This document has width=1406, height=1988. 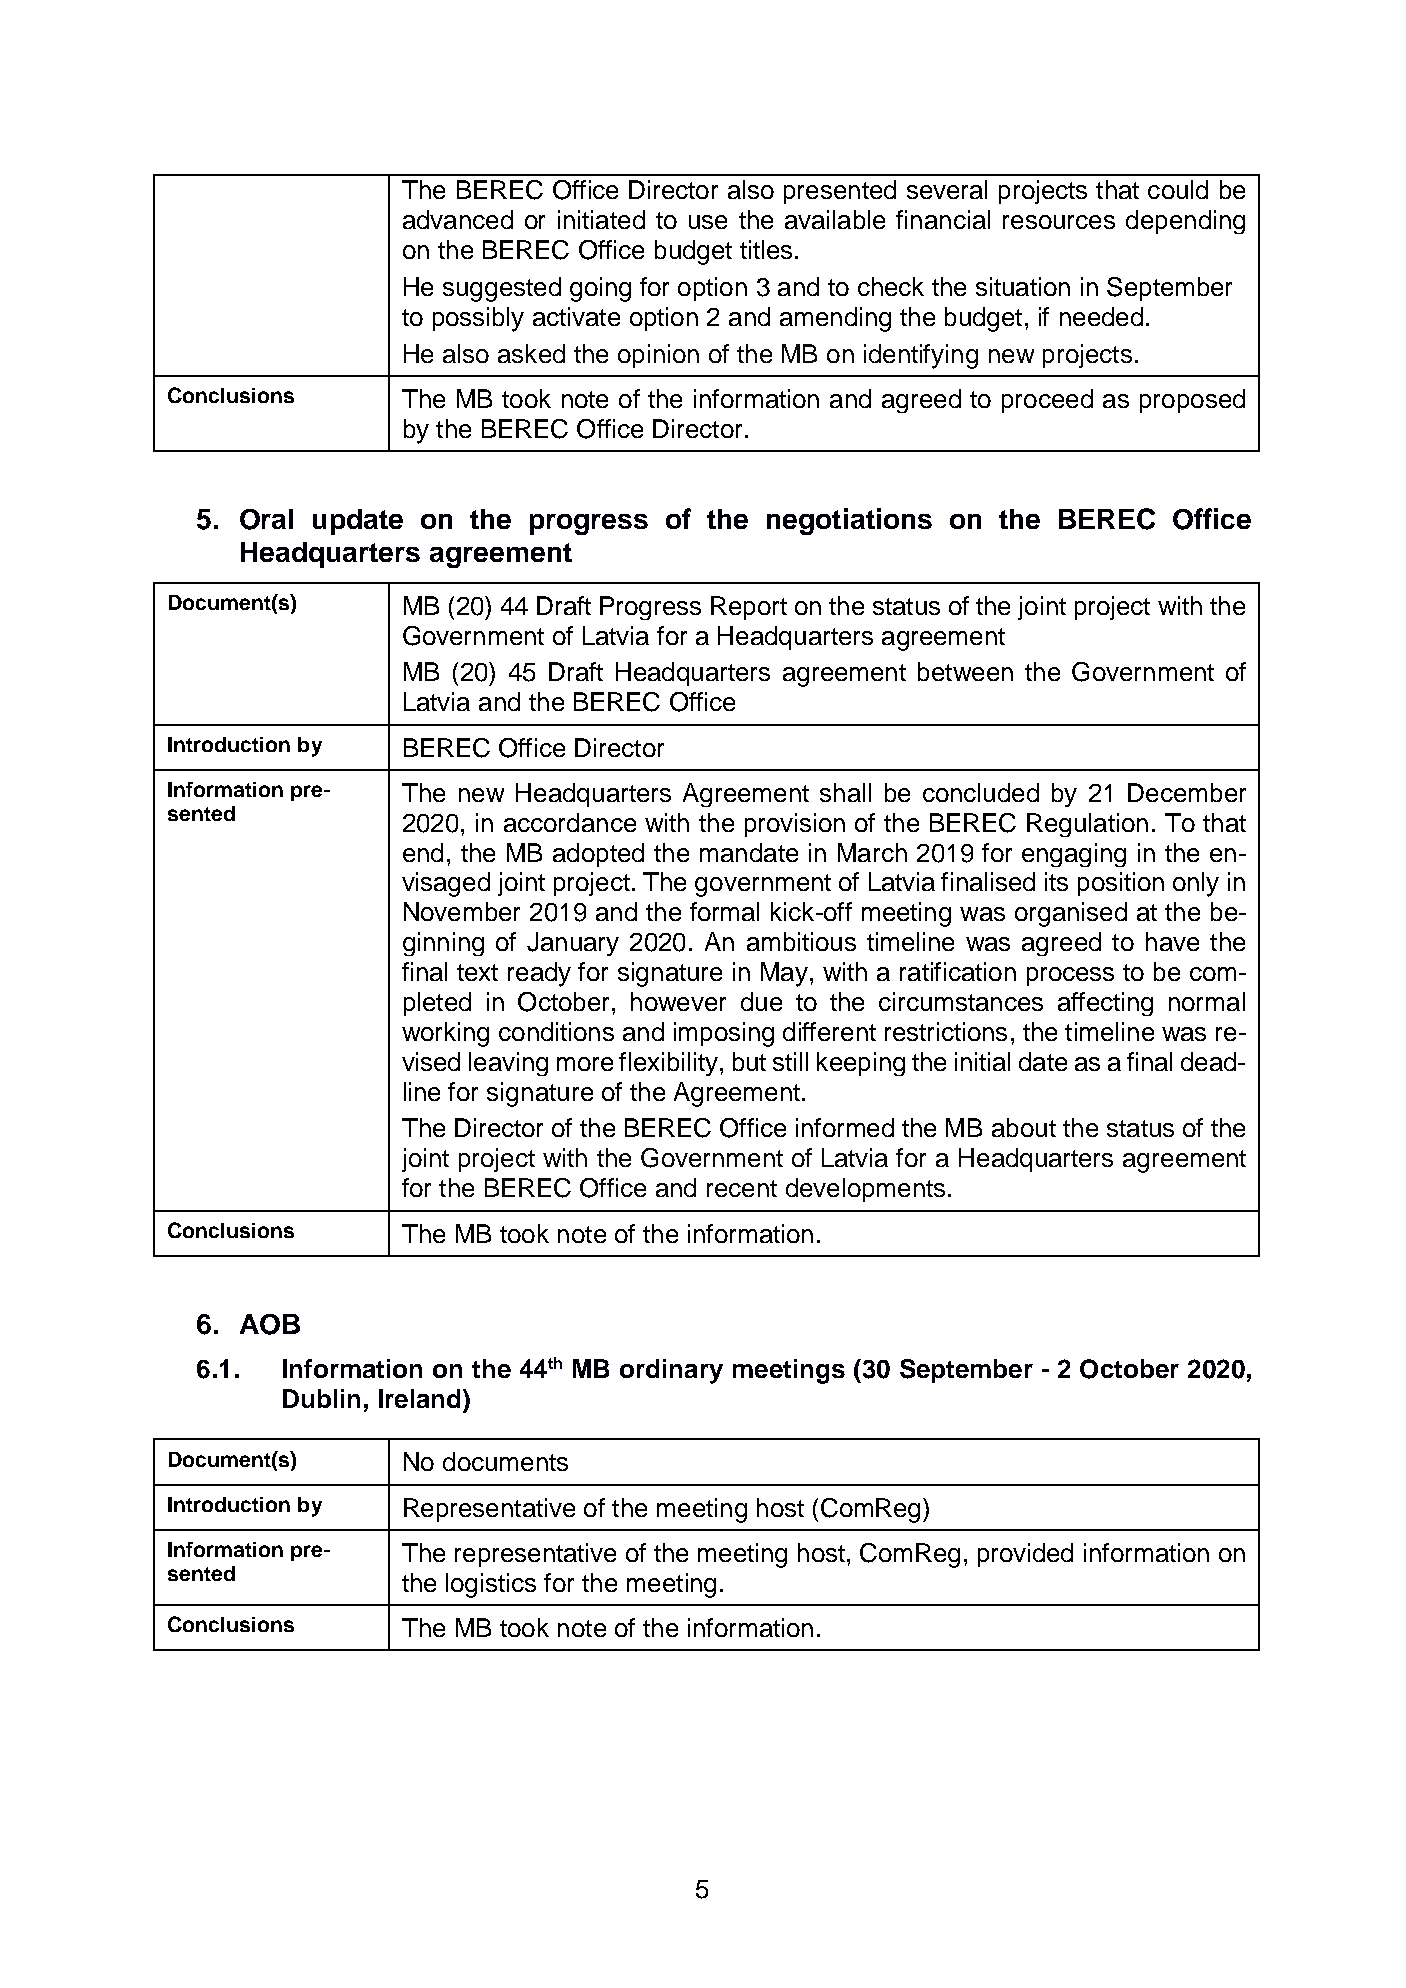 What do you see at coordinates (1059, 222) in the document?
I see `resources` at bounding box center [1059, 222].
